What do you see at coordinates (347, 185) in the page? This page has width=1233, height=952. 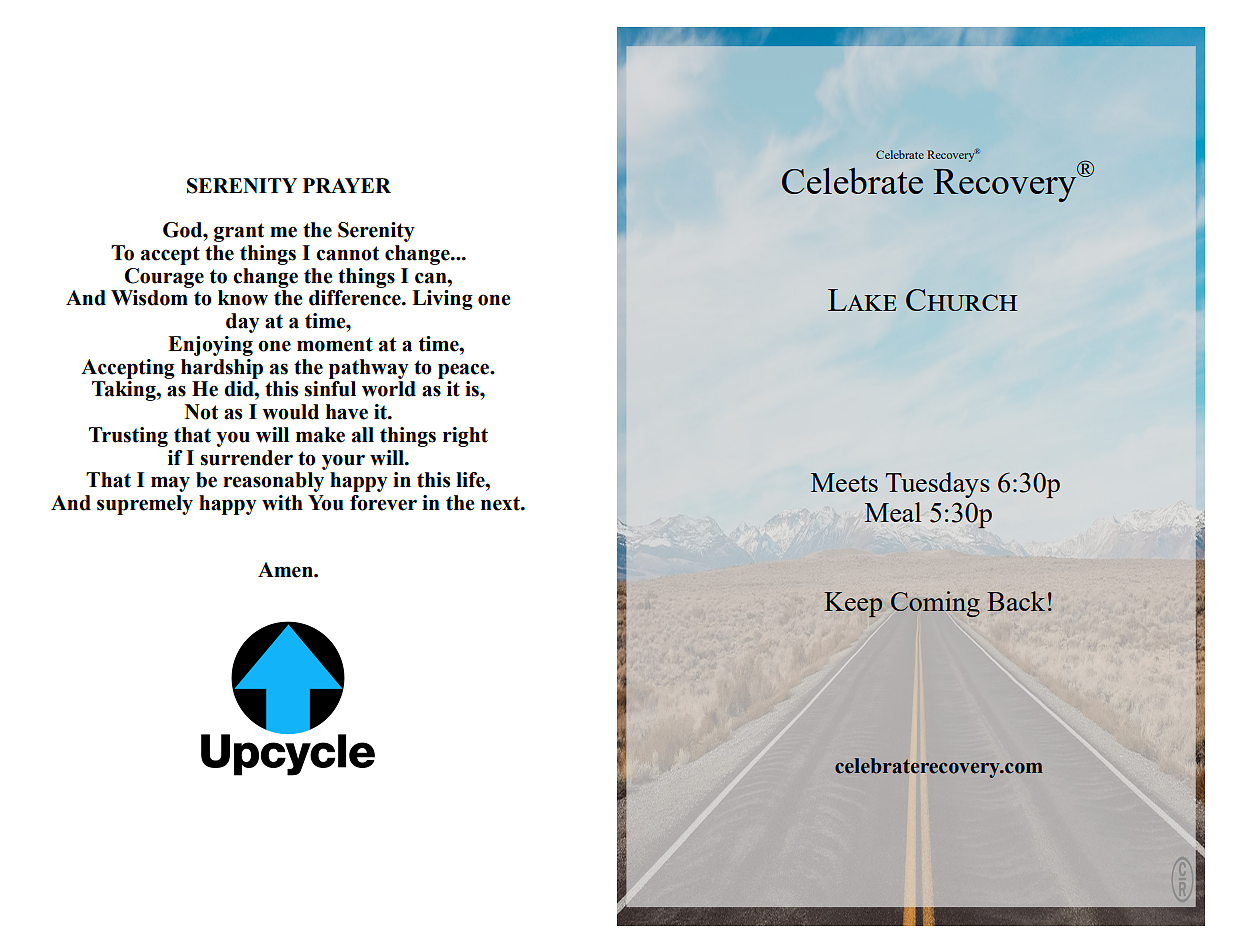 I see `PRAYER` at bounding box center [347, 185].
